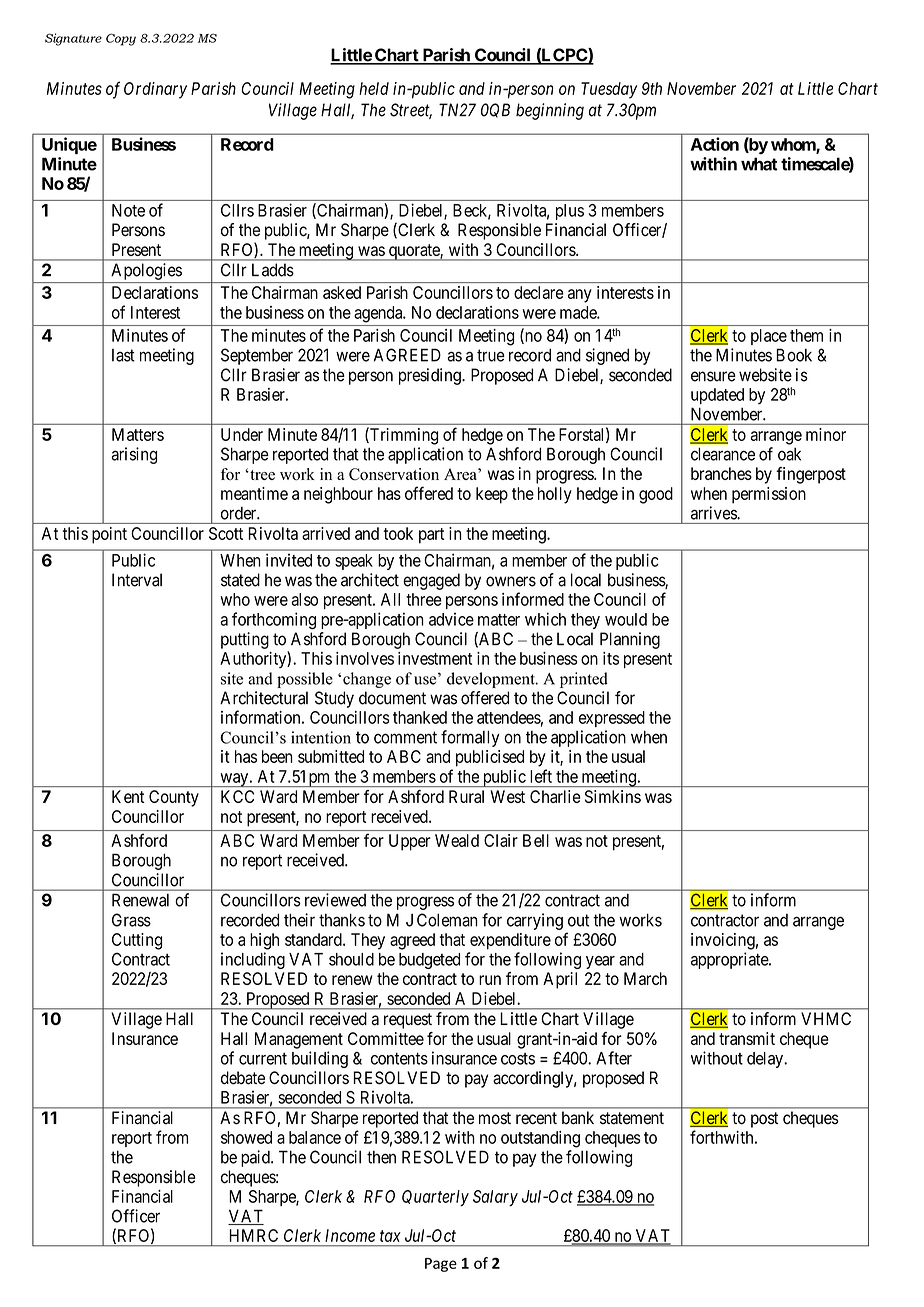 The width and height of the image is (924, 1307). I want to click on Action, so click(715, 144).
